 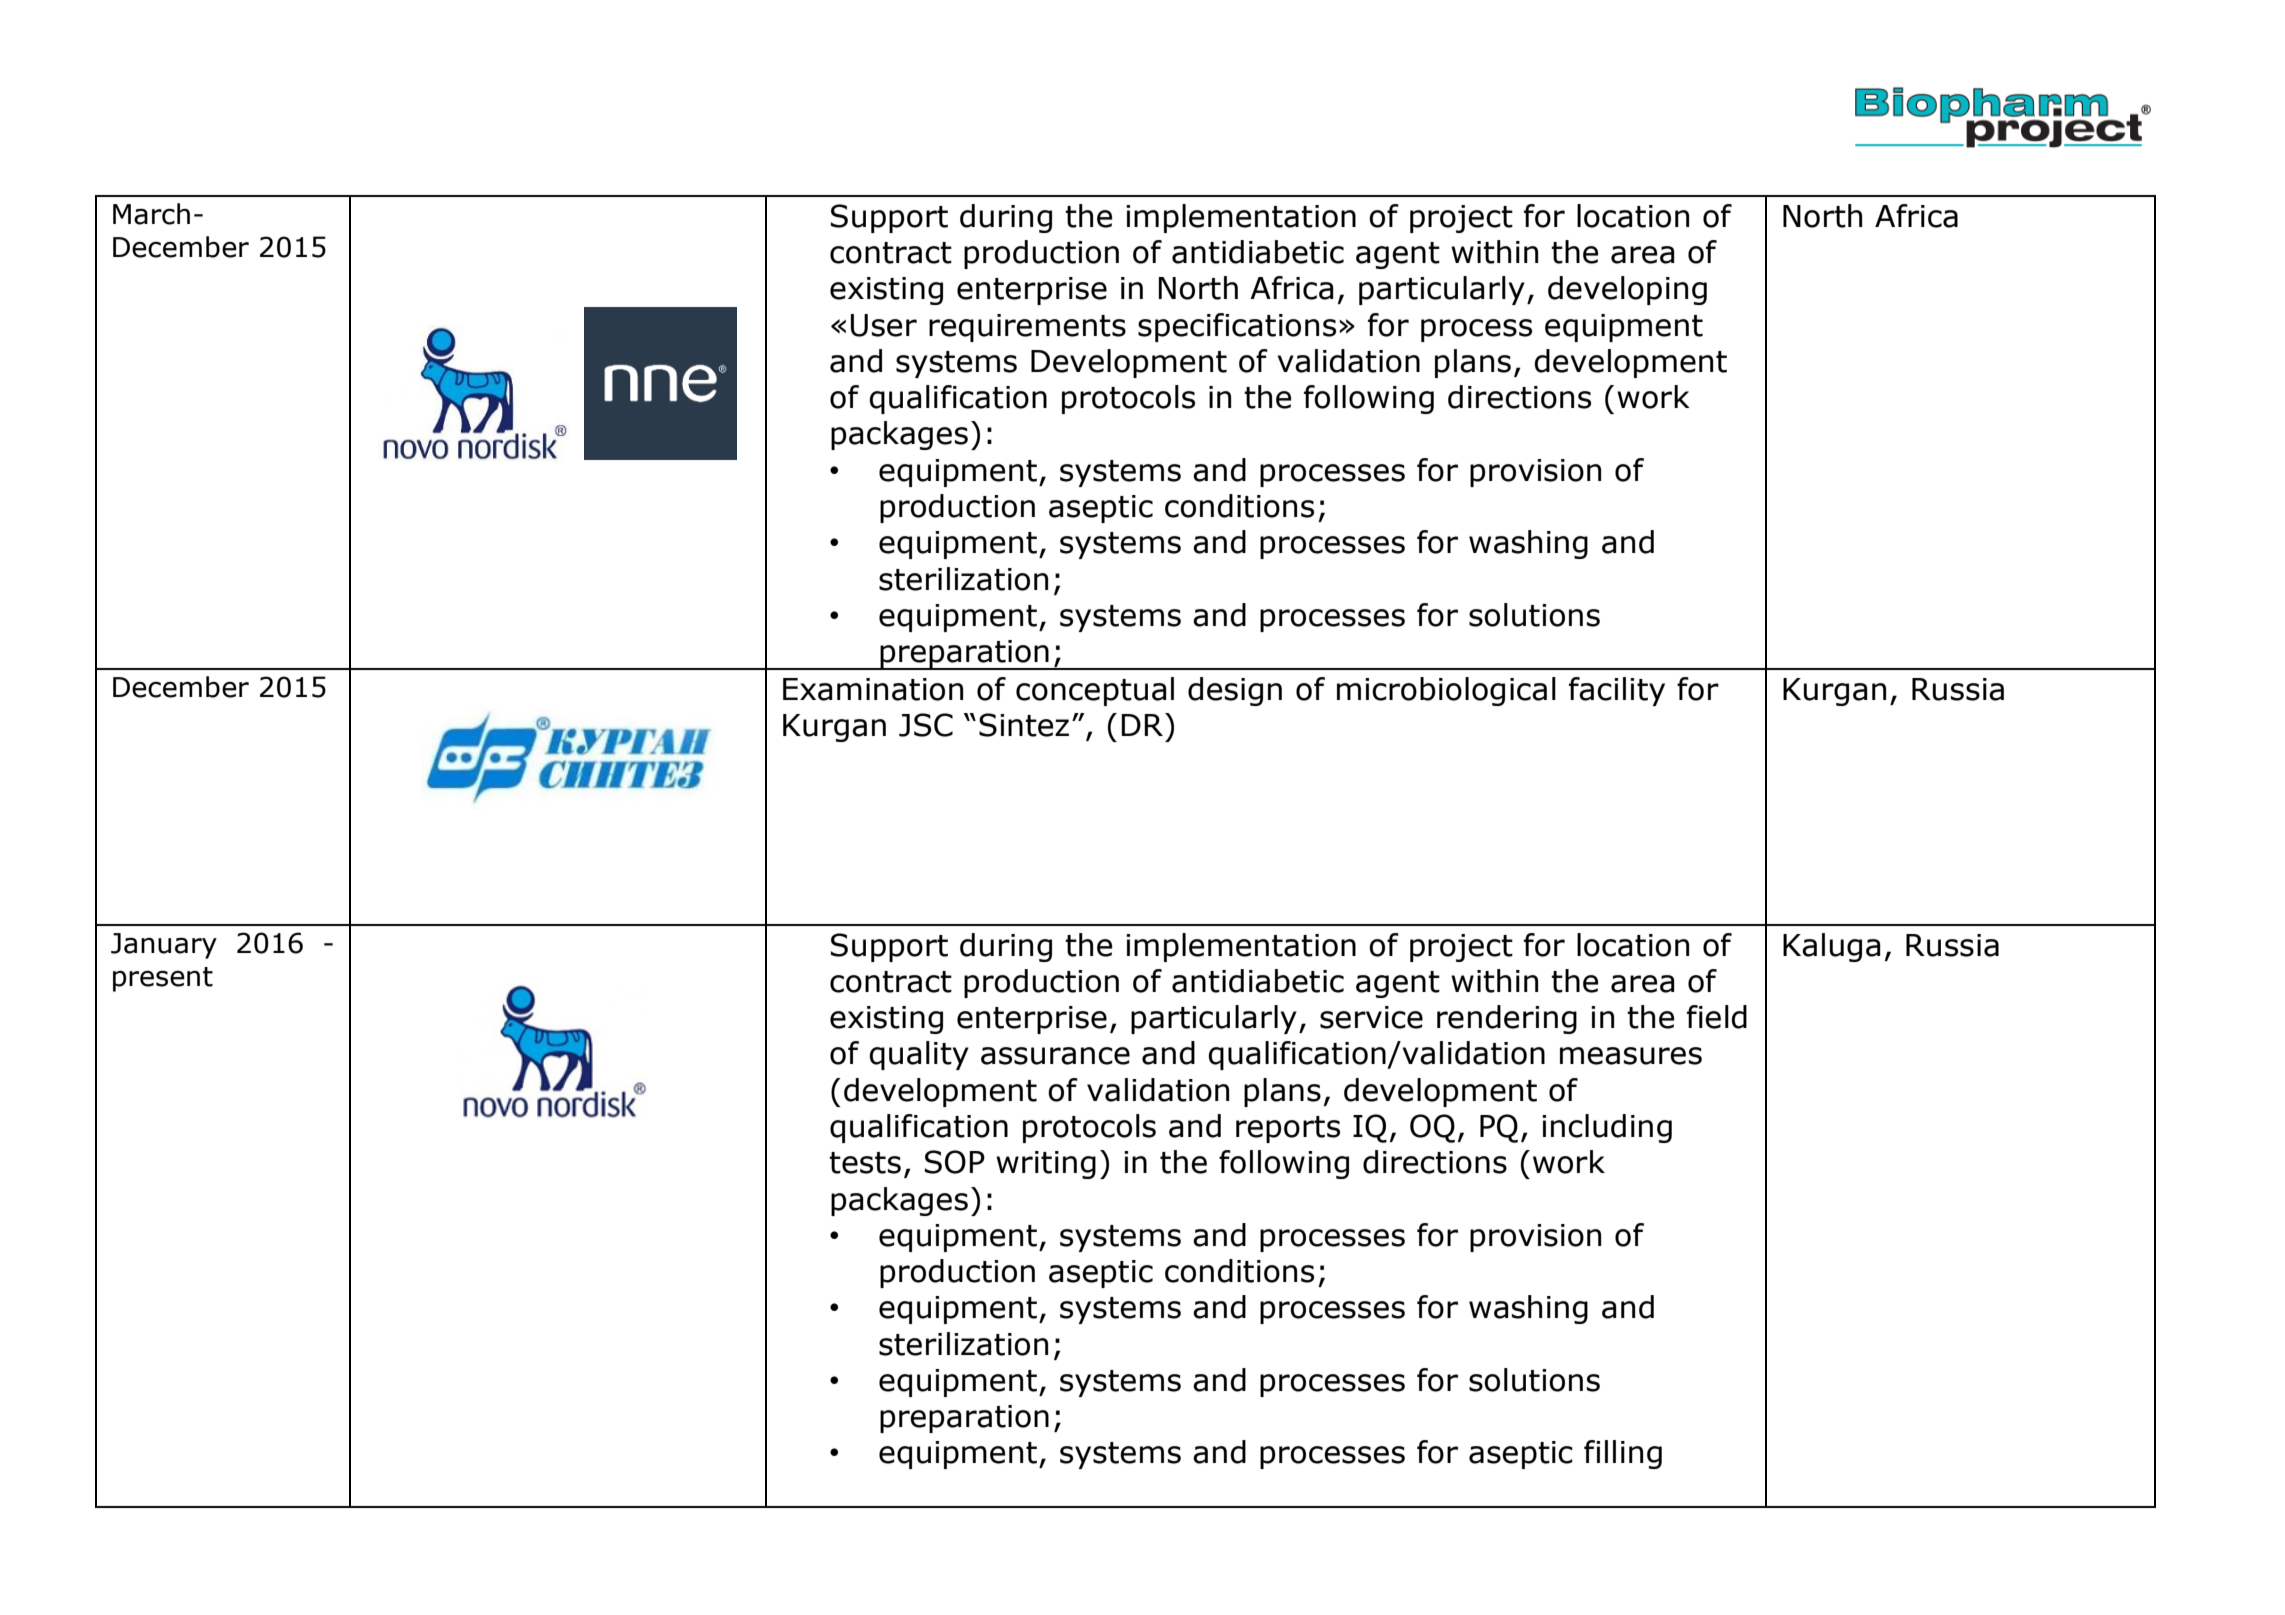 I want to click on quality, so click(x=919, y=1055).
